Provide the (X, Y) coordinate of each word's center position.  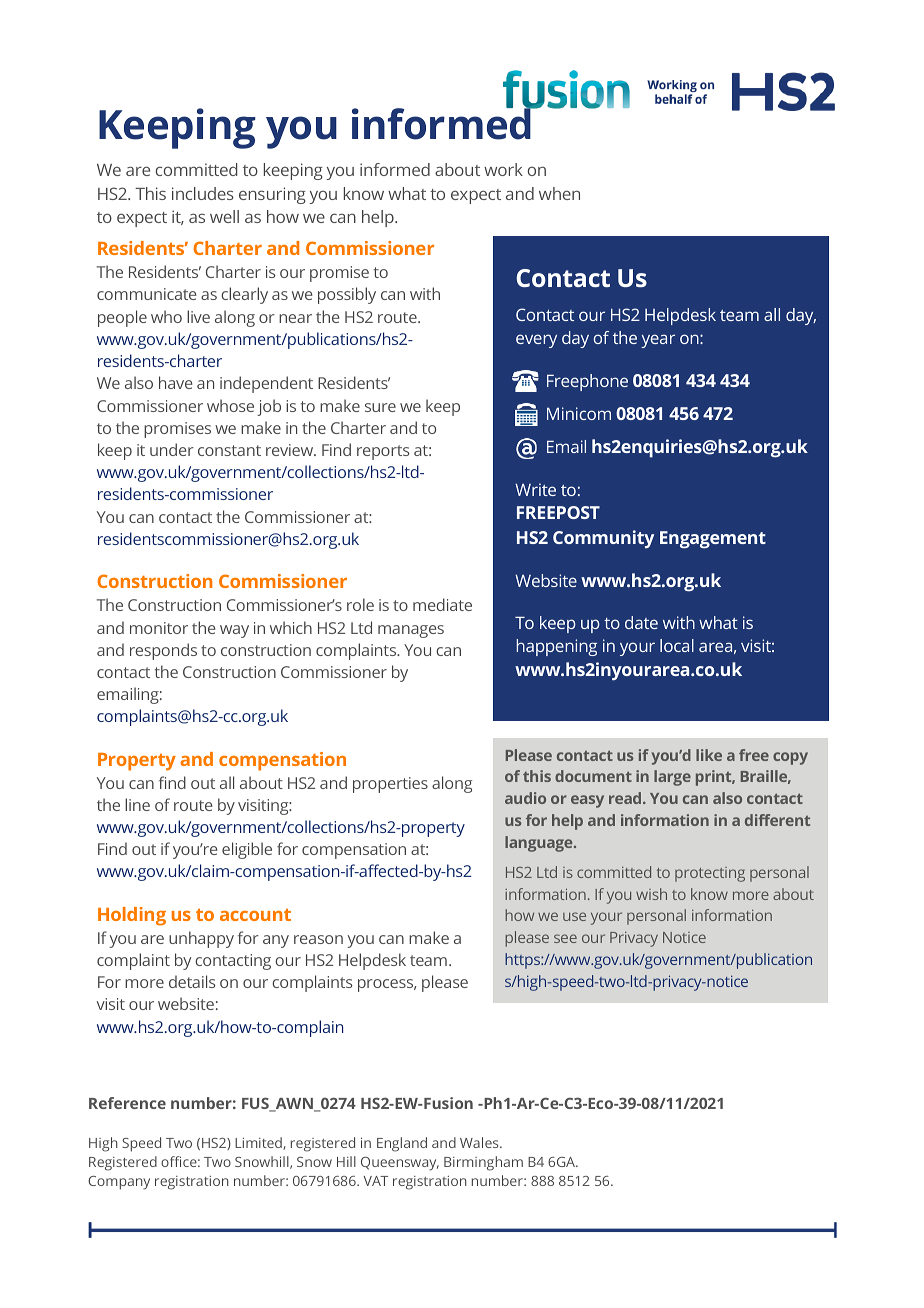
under (172, 449)
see (565, 938)
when (559, 193)
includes (203, 193)
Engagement (713, 540)
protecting (710, 874)
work (503, 169)
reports (383, 452)
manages (411, 631)
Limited (259, 1143)
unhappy (201, 939)
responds (163, 651)
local (677, 645)
